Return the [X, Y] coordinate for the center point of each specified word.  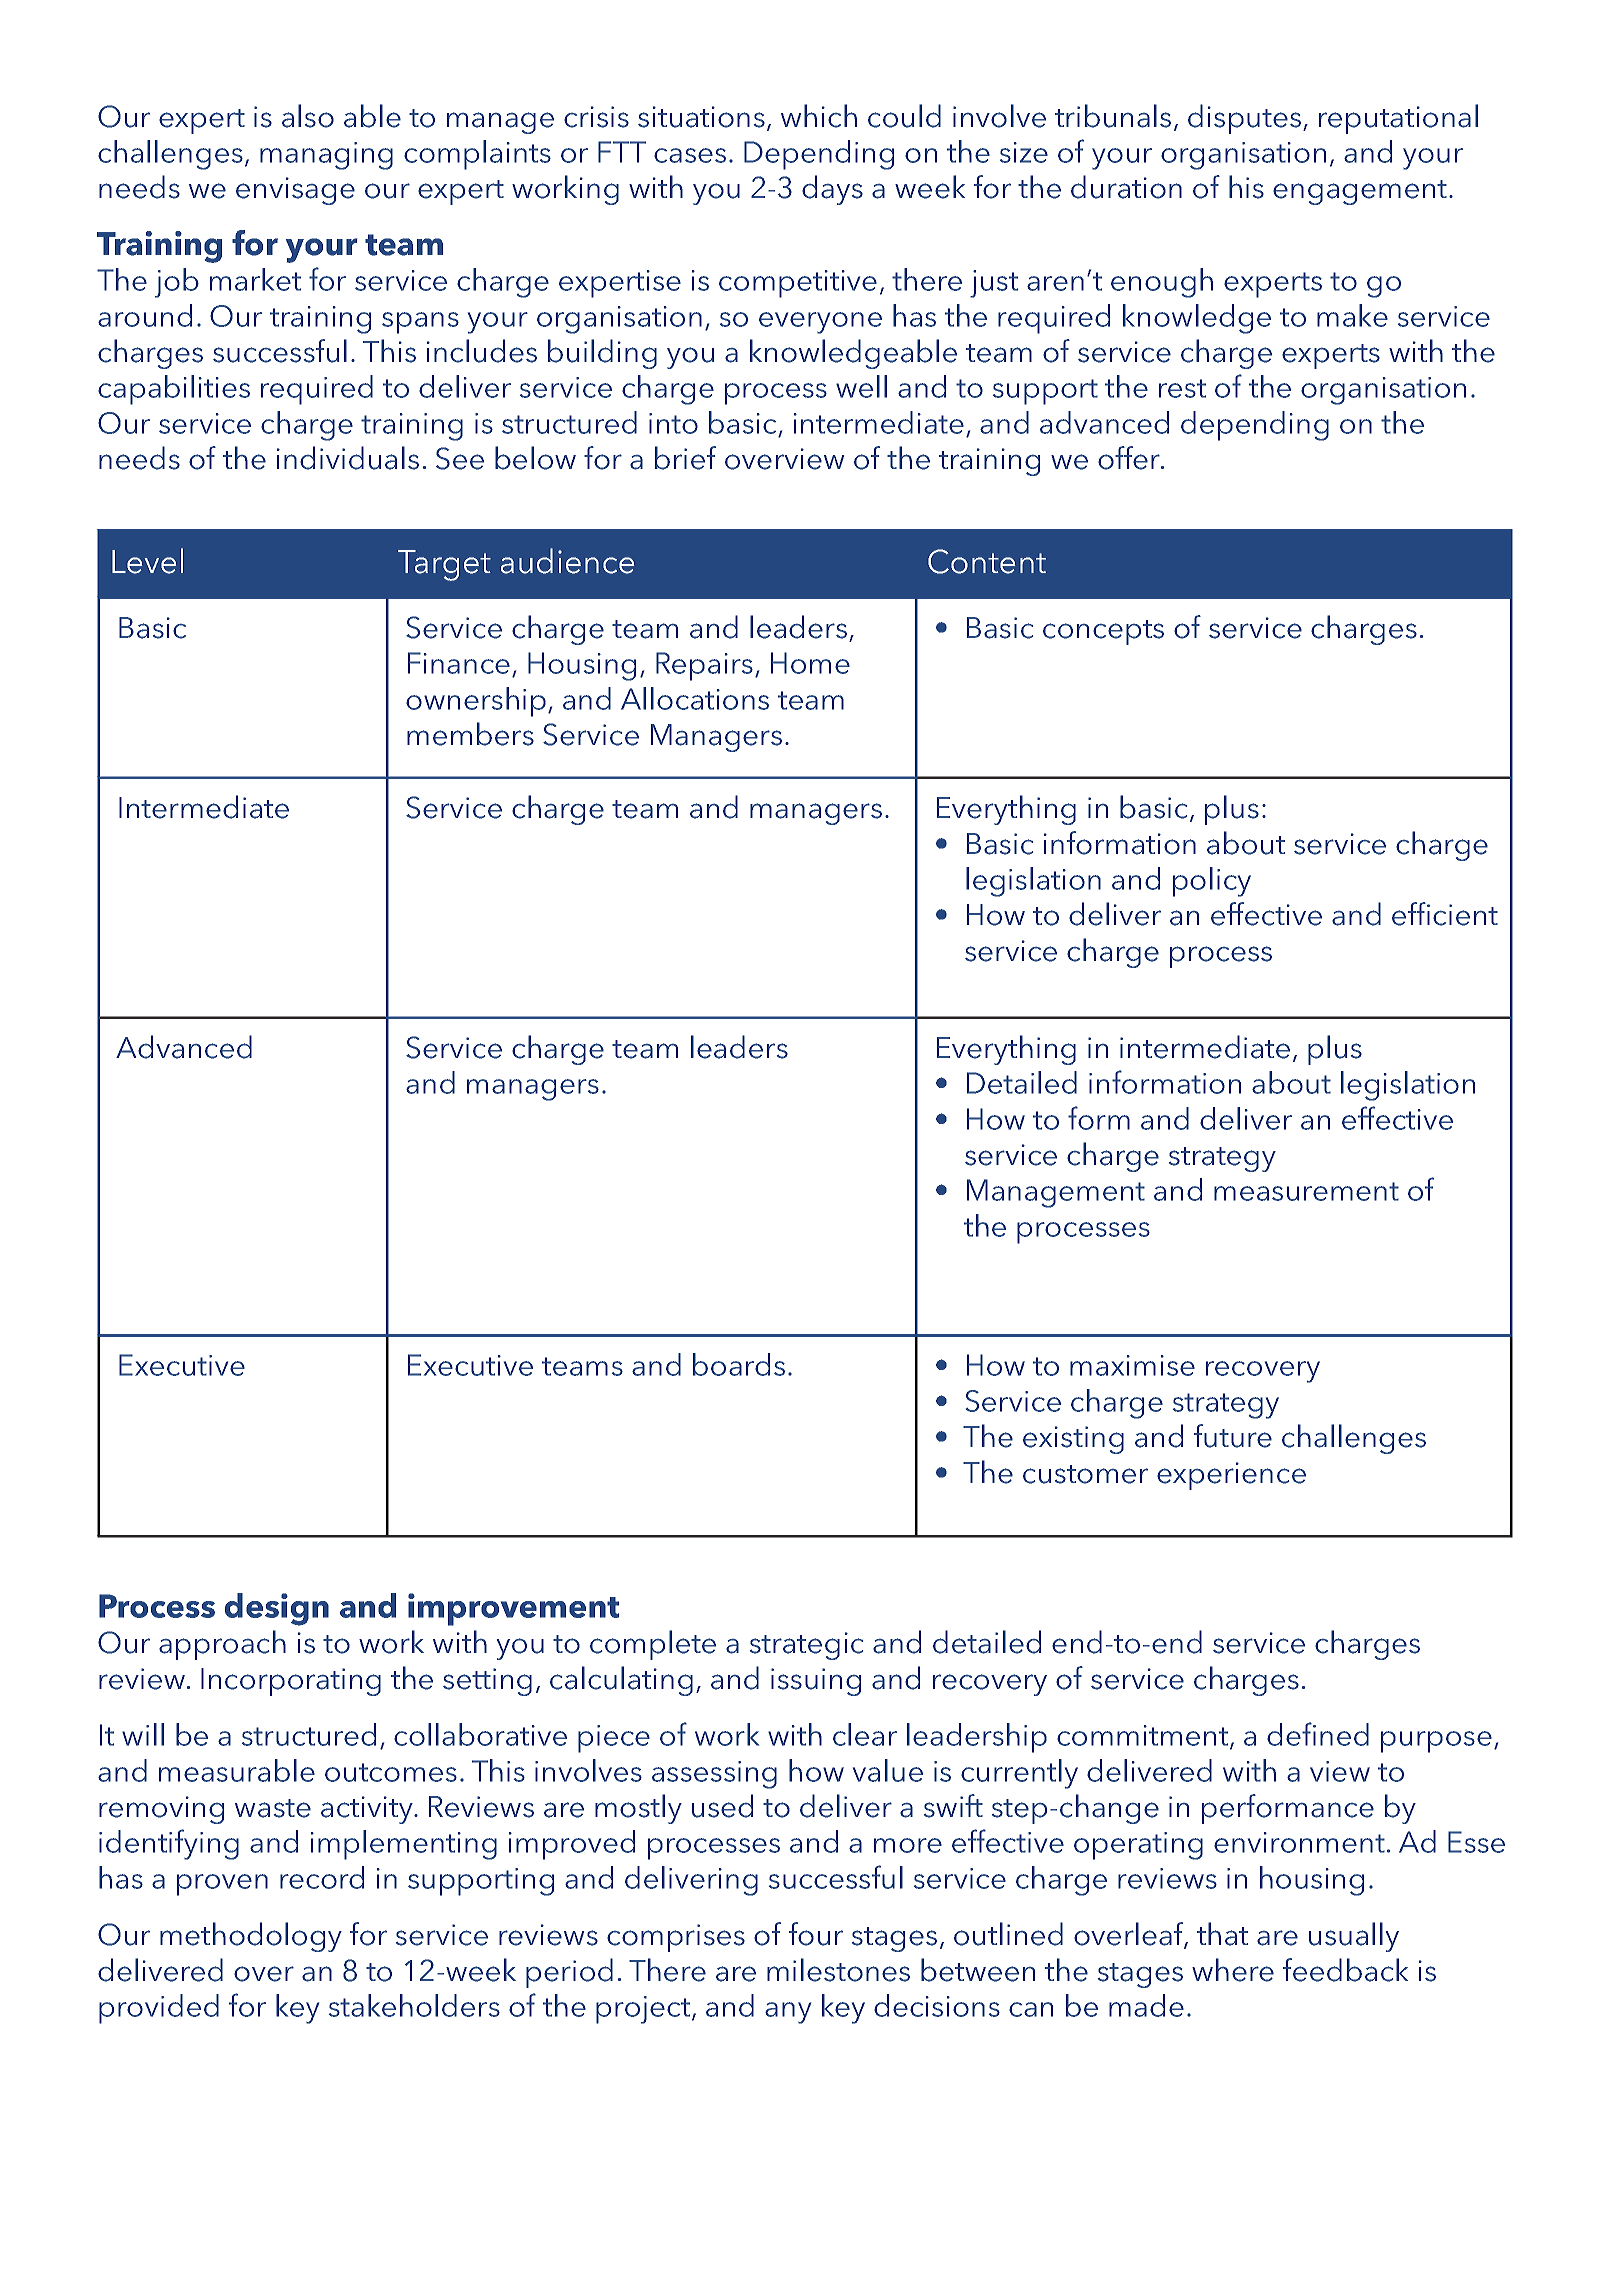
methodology [251, 1937]
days [832, 190]
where [1233, 1970]
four [816, 1934]
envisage [295, 191]
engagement [1360, 192]
